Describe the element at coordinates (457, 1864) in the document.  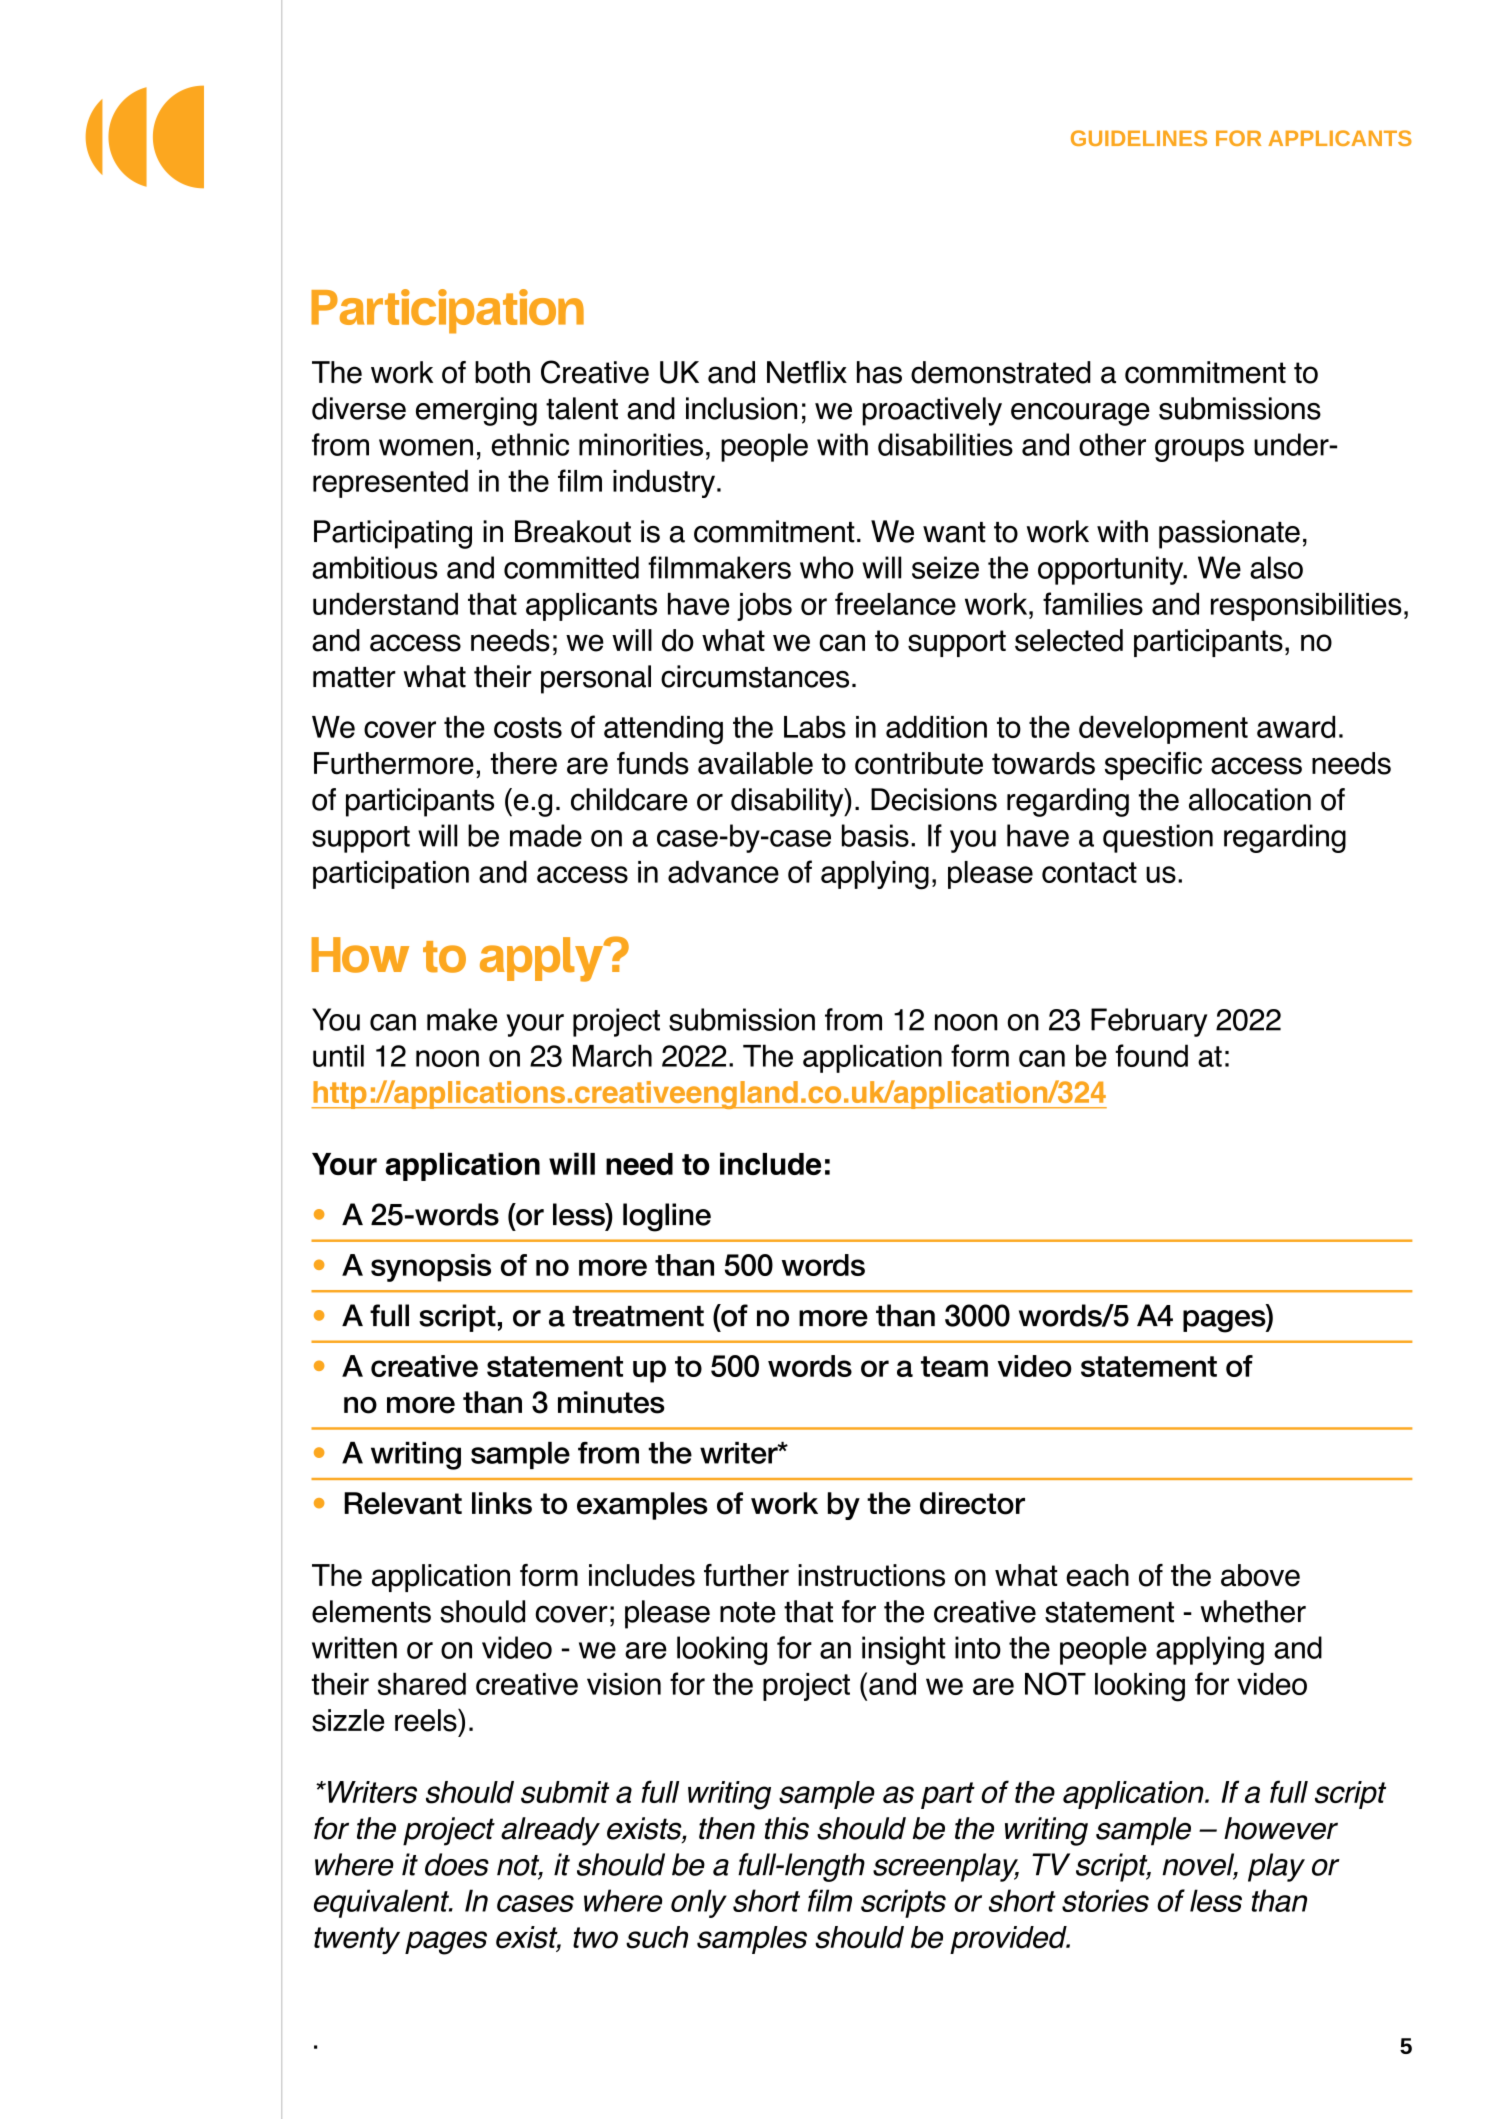
I see `does` at that location.
